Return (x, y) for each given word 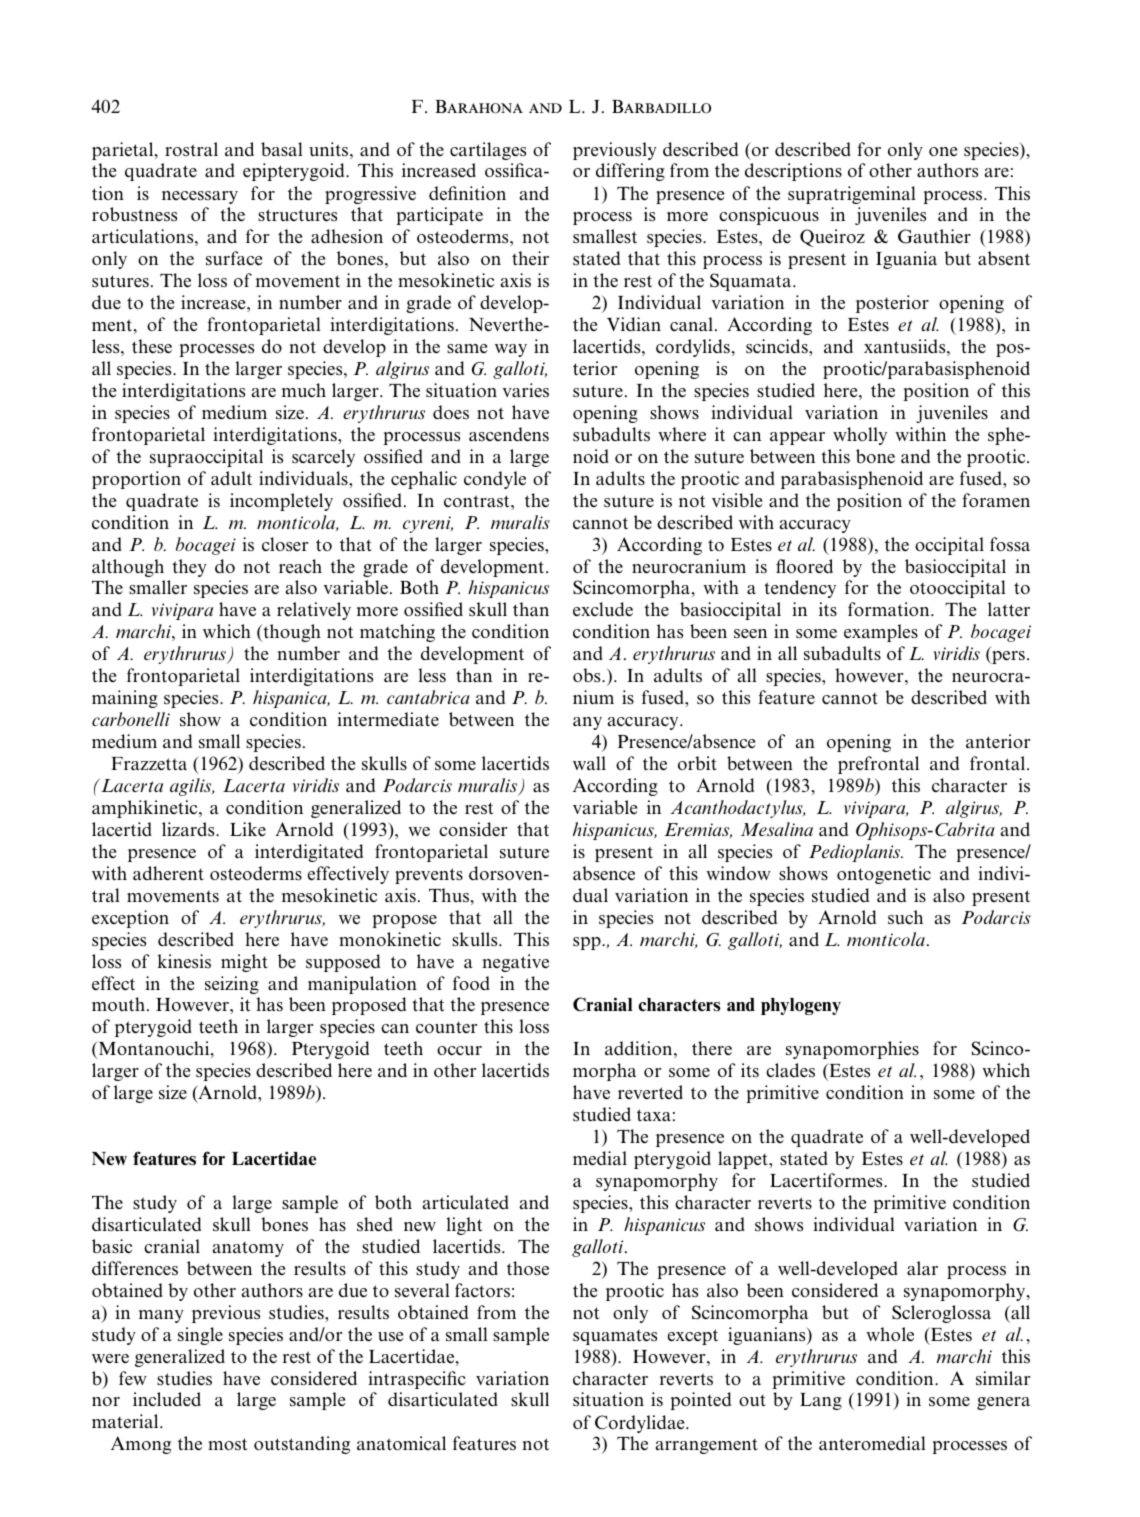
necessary (200, 197)
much (304, 390)
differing (630, 172)
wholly (860, 436)
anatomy (248, 1249)
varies (525, 390)
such (905, 917)
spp (588, 943)
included (167, 1399)
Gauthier (934, 236)
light (464, 1226)
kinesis (184, 961)
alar (922, 1268)
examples (881, 633)
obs (588, 675)
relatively (314, 611)
